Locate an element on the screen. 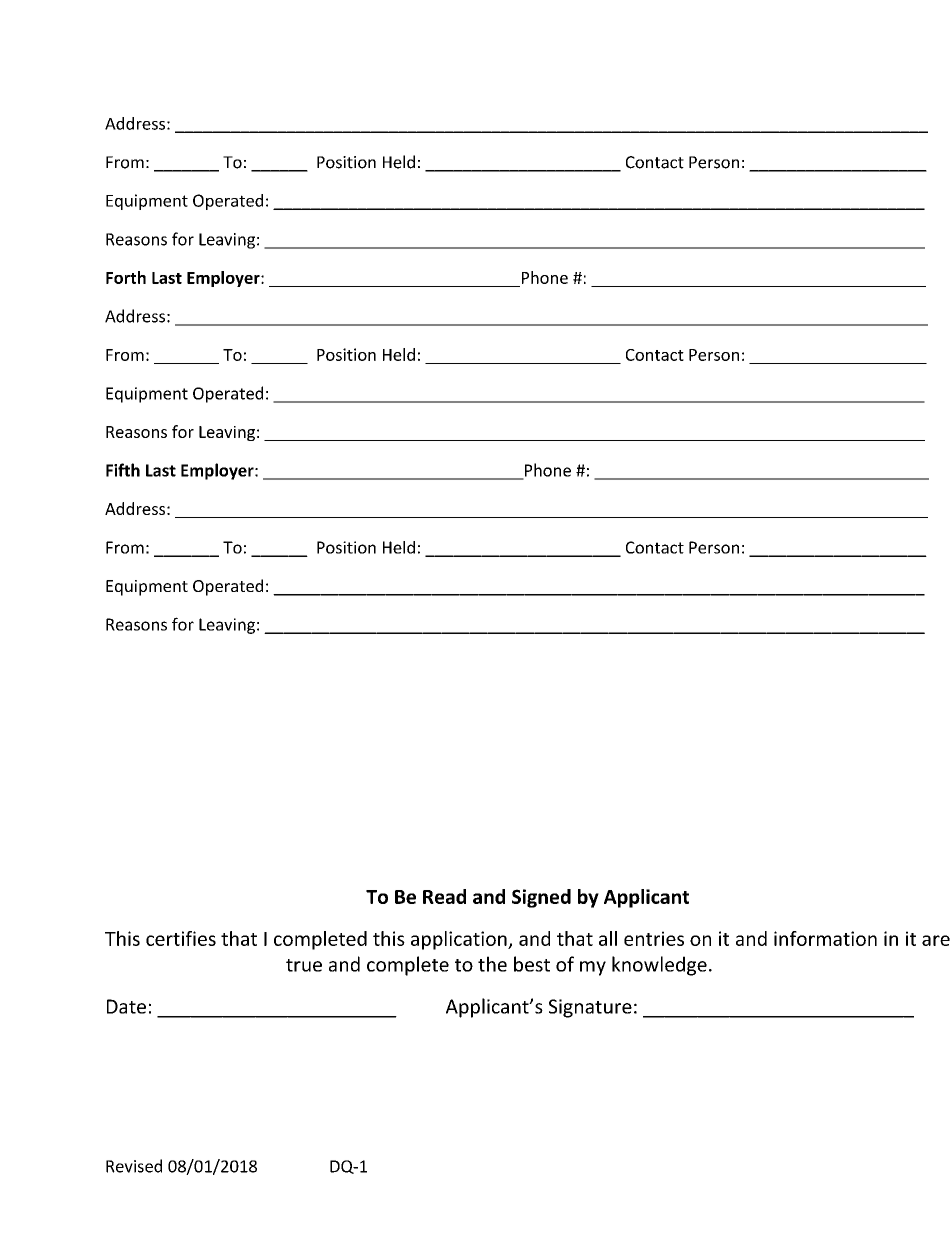 Image resolution: width=952 pixels, height=1233 pixels. certifies is located at coordinates (181, 938).
